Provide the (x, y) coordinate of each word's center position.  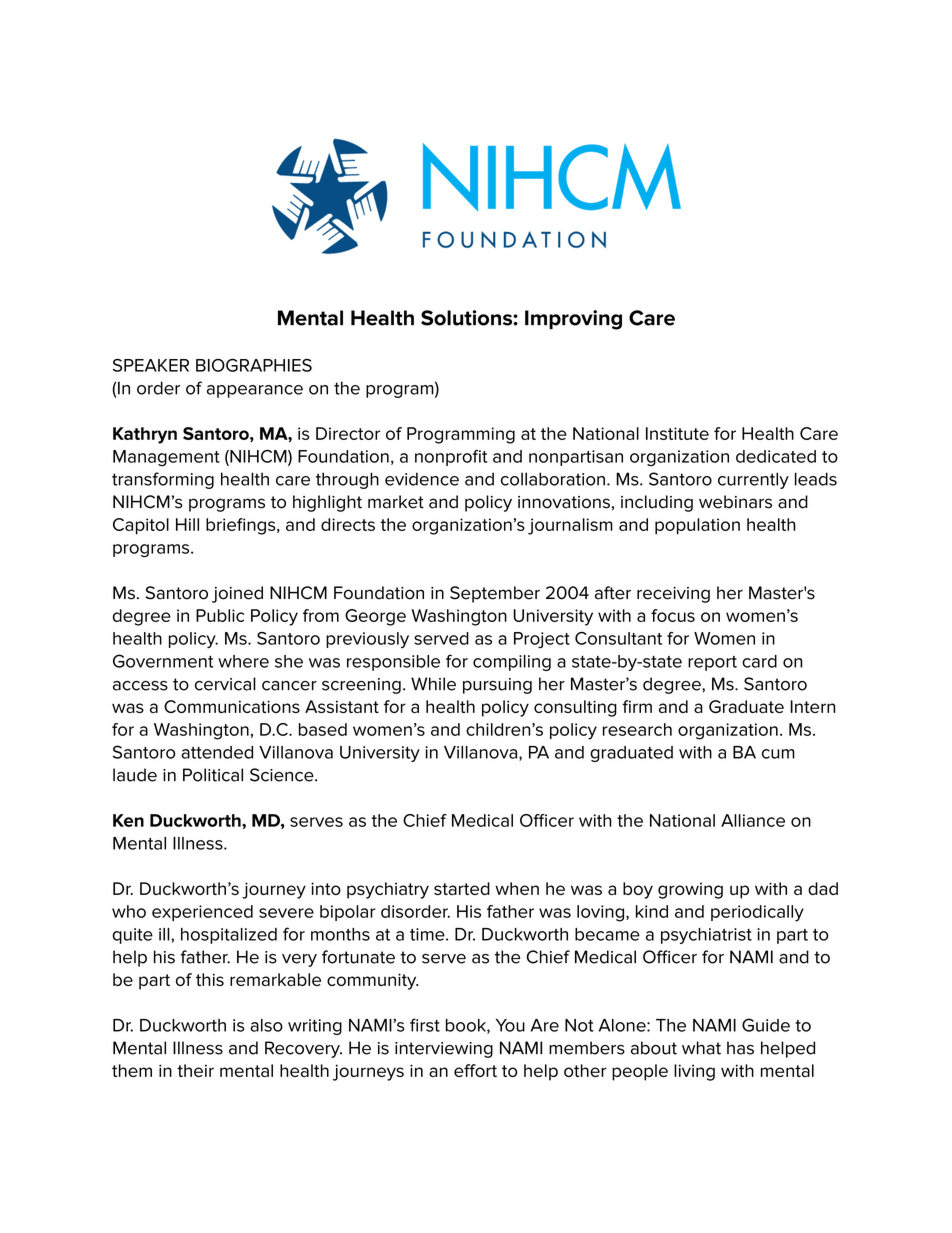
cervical (225, 684)
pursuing (497, 686)
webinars (735, 502)
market (396, 502)
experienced (202, 913)
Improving (573, 320)
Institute (677, 433)
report (712, 663)
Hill (187, 524)
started (462, 888)
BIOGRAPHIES (254, 365)
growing (690, 891)
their (195, 1070)
